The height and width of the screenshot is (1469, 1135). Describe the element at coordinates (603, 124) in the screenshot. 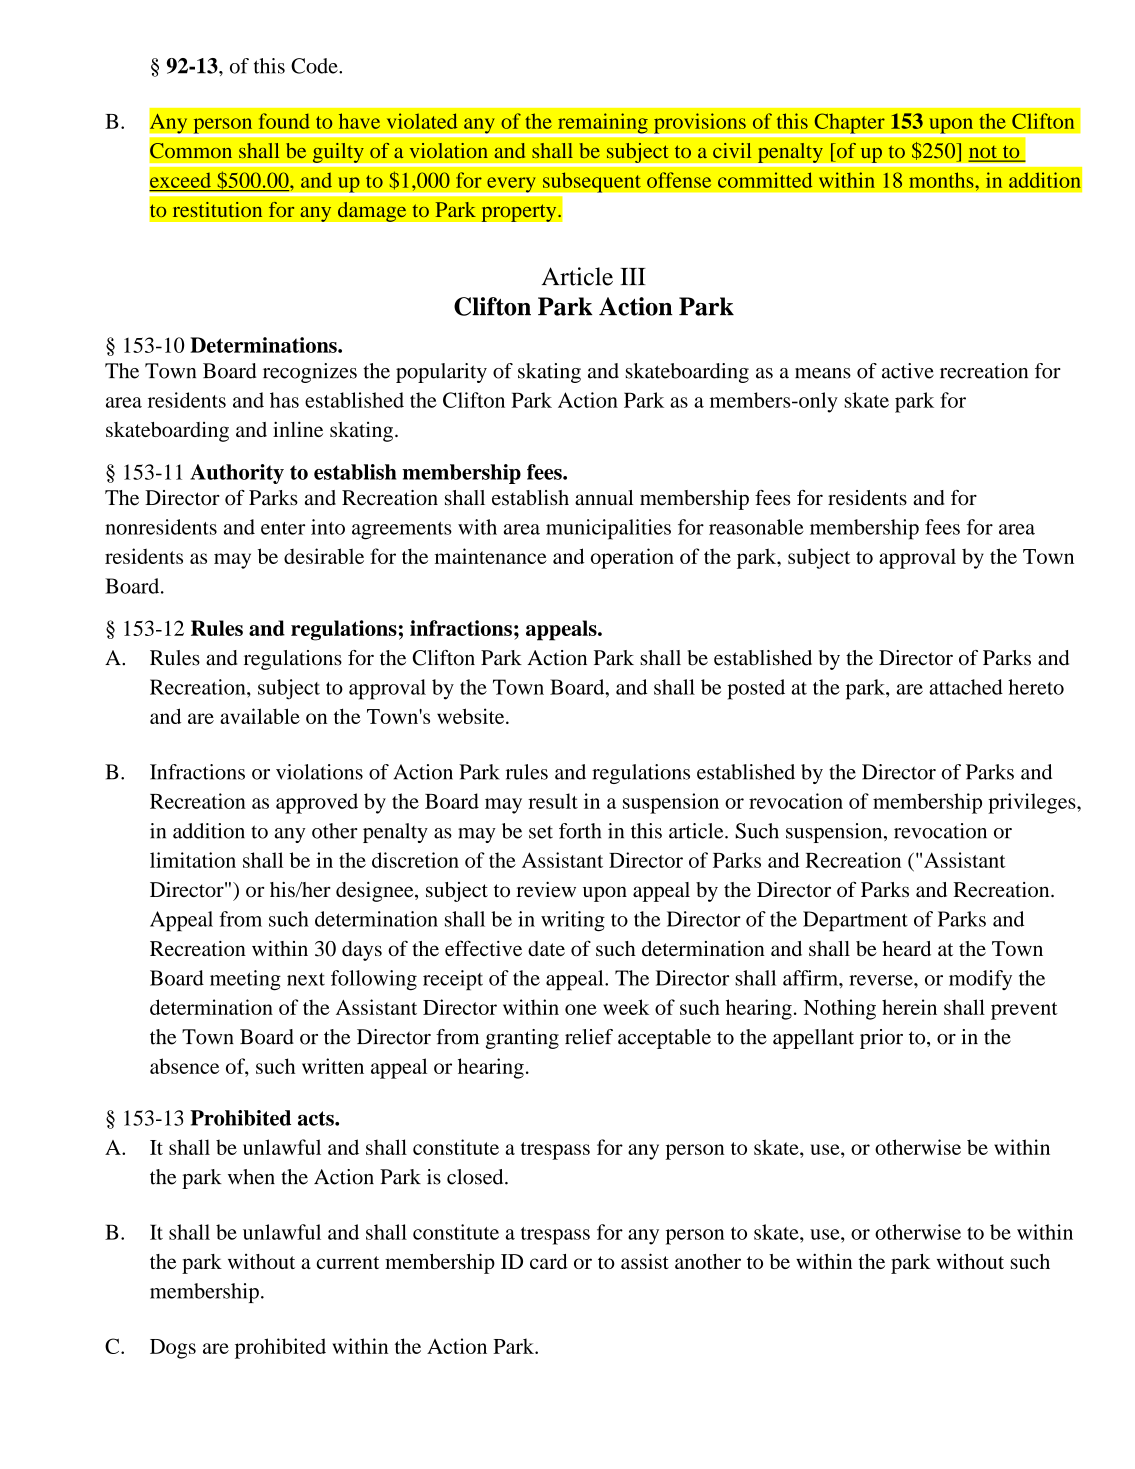

I see `remaining` at that location.
